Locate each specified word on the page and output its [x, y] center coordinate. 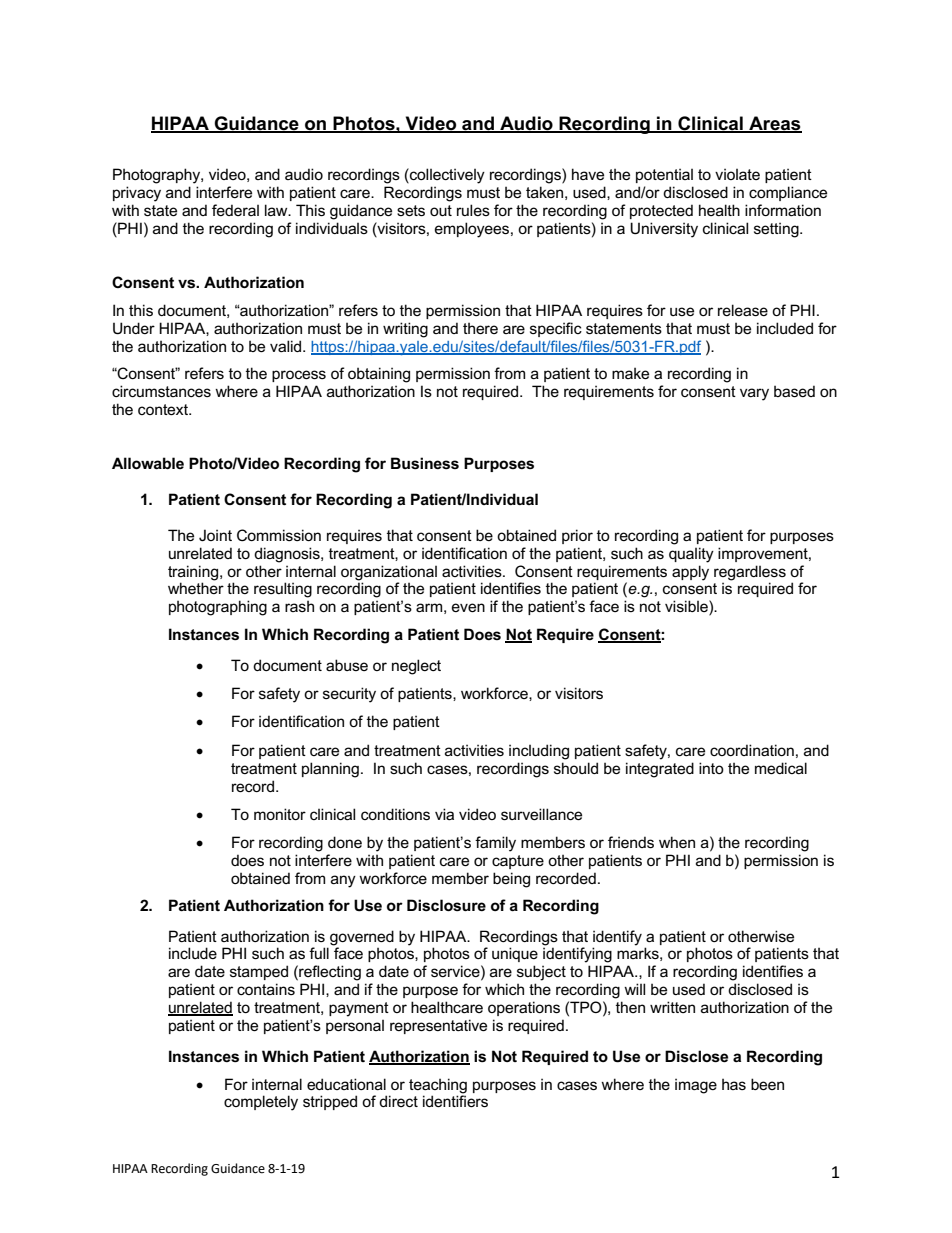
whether [196, 588]
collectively [446, 176]
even [468, 607]
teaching [438, 1087]
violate [737, 174]
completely [261, 1103]
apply [690, 573]
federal [235, 210]
